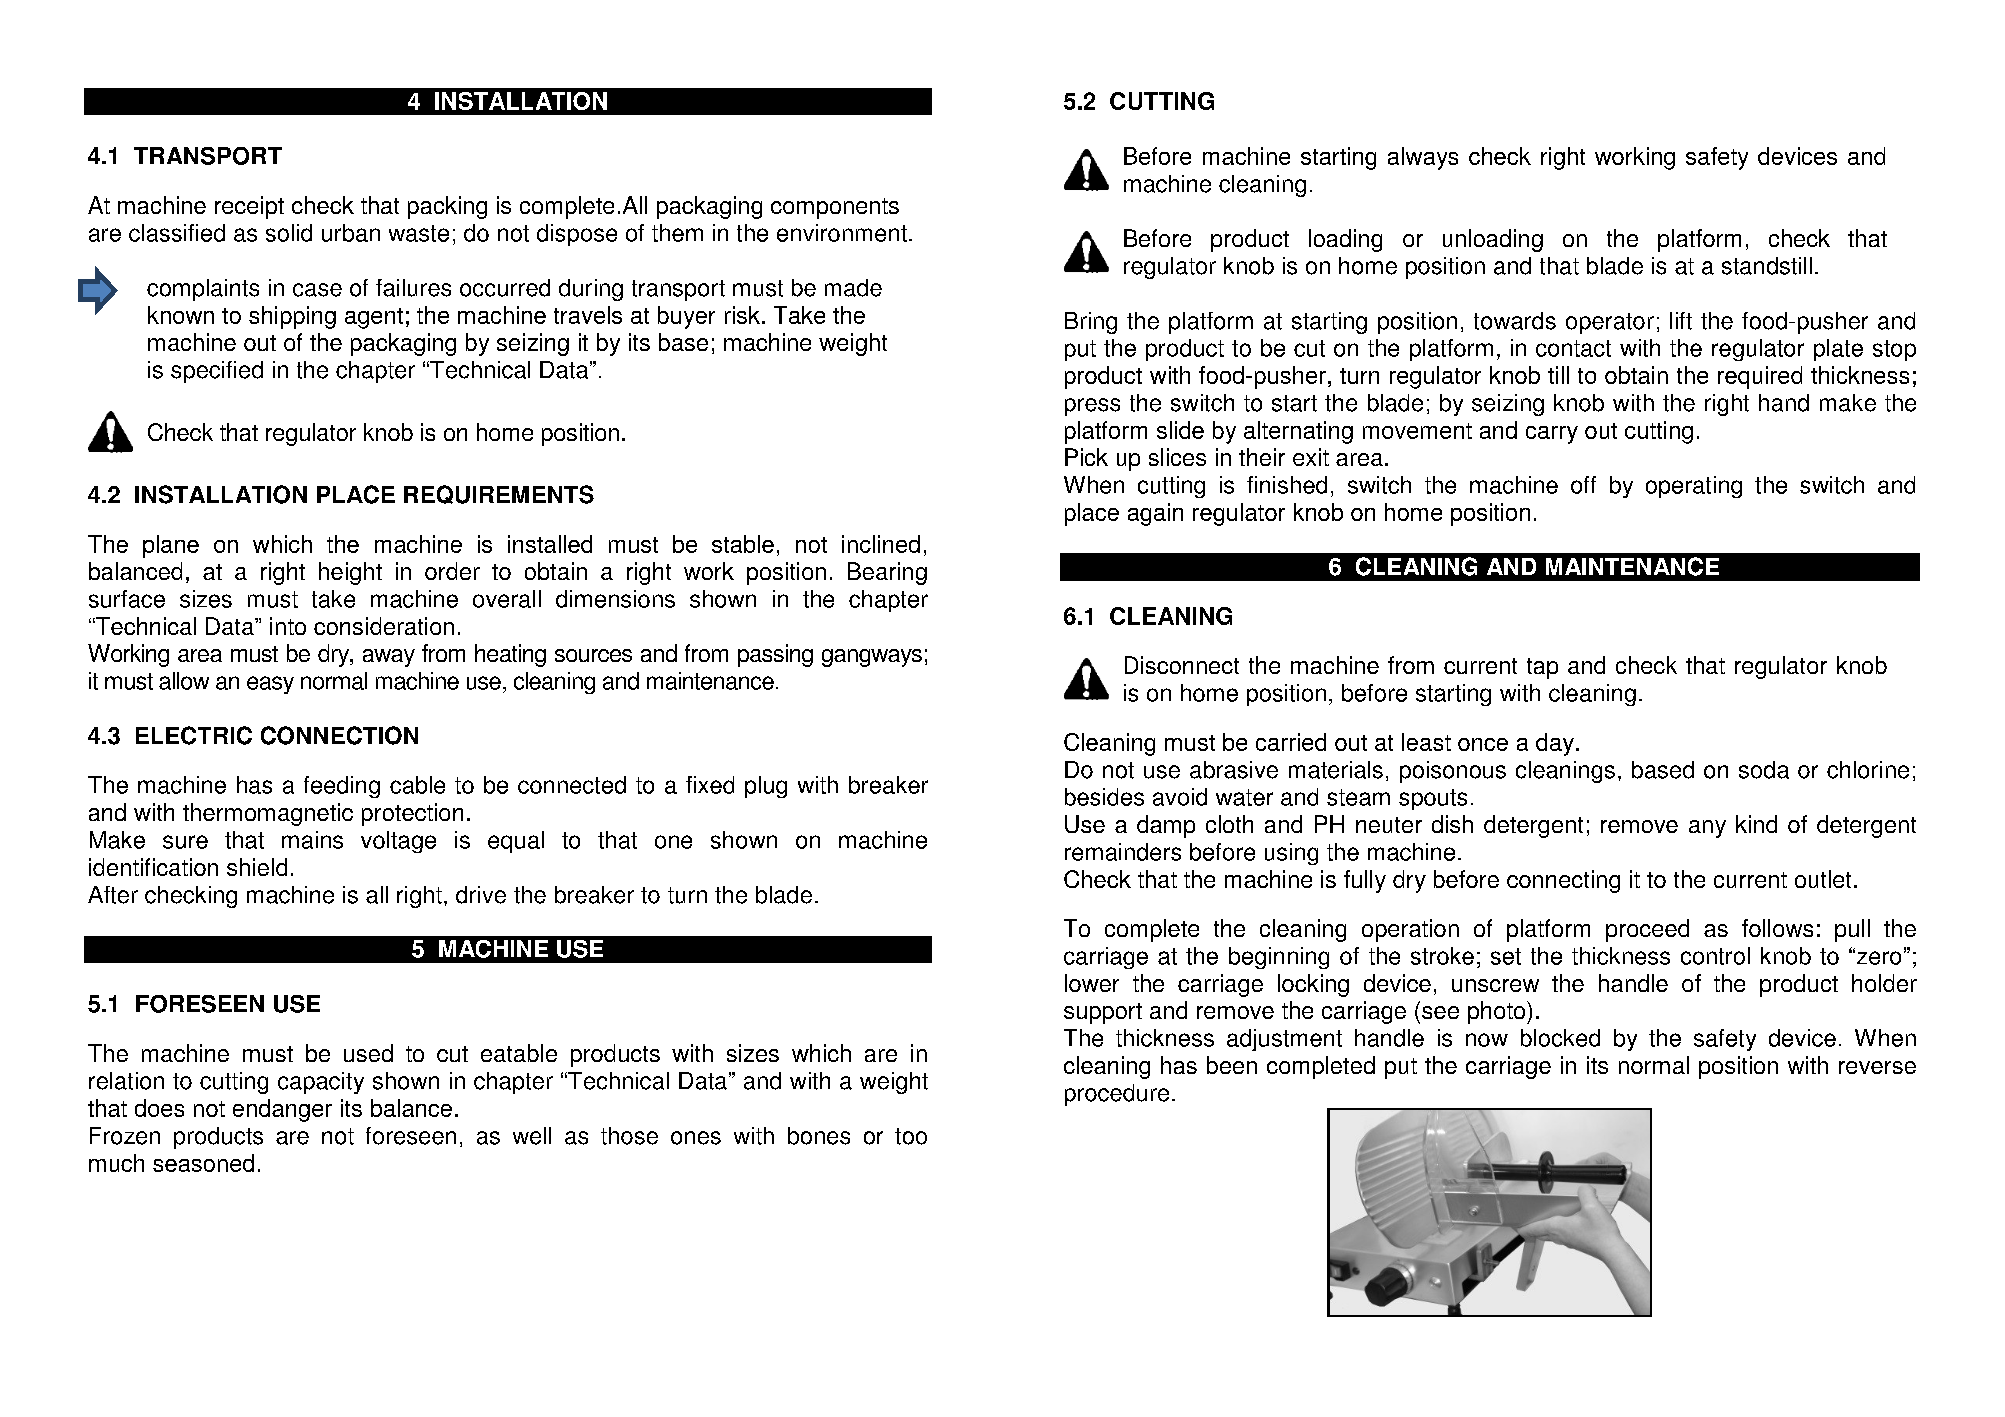  I want to click on endanger, so click(282, 1110).
